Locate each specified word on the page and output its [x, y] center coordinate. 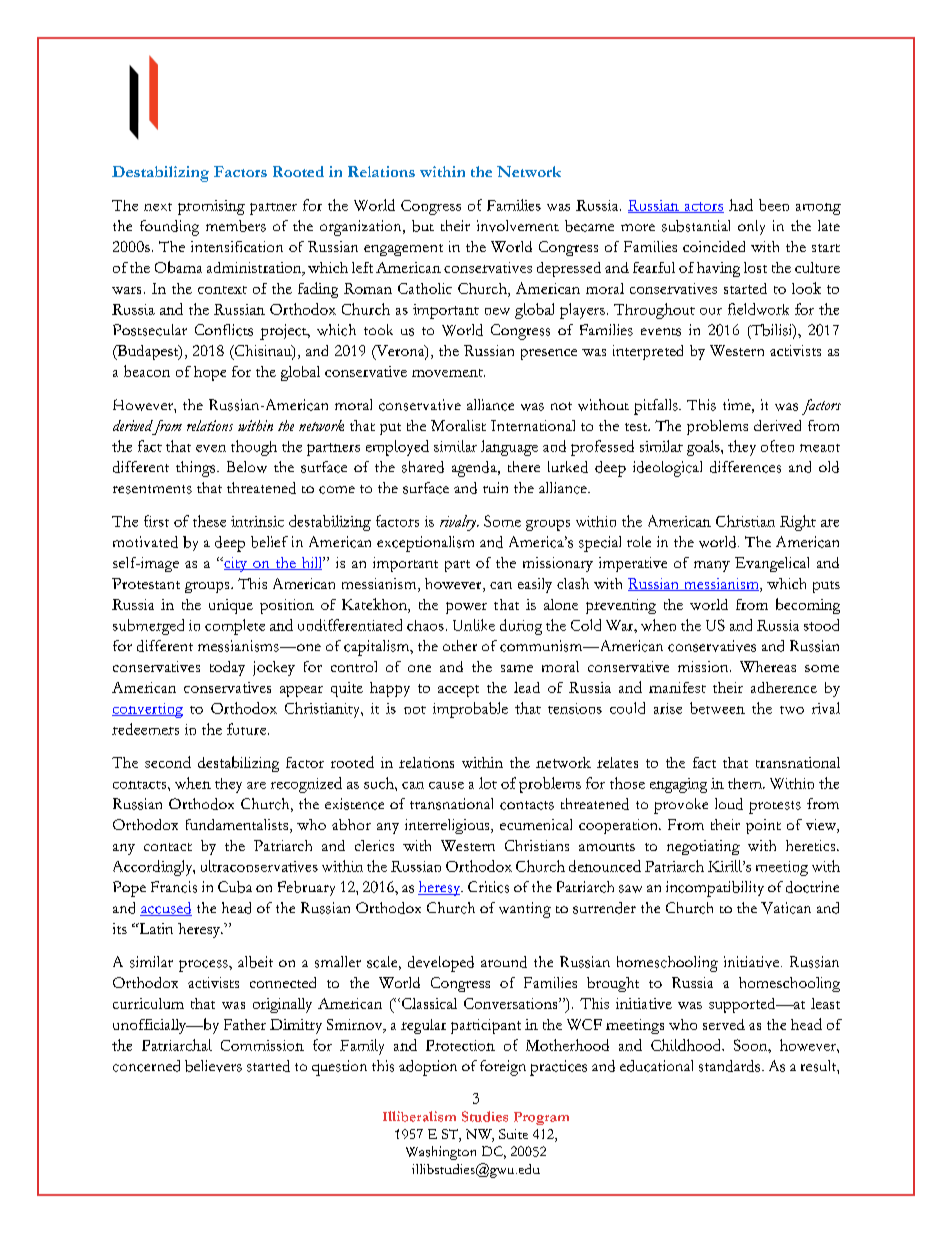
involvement [518, 226]
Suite [513, 1134]
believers [213, 1066]
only [751, 227]
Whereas [768, 666]
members [236, 226]
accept [458, 691]
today [227, 668]
